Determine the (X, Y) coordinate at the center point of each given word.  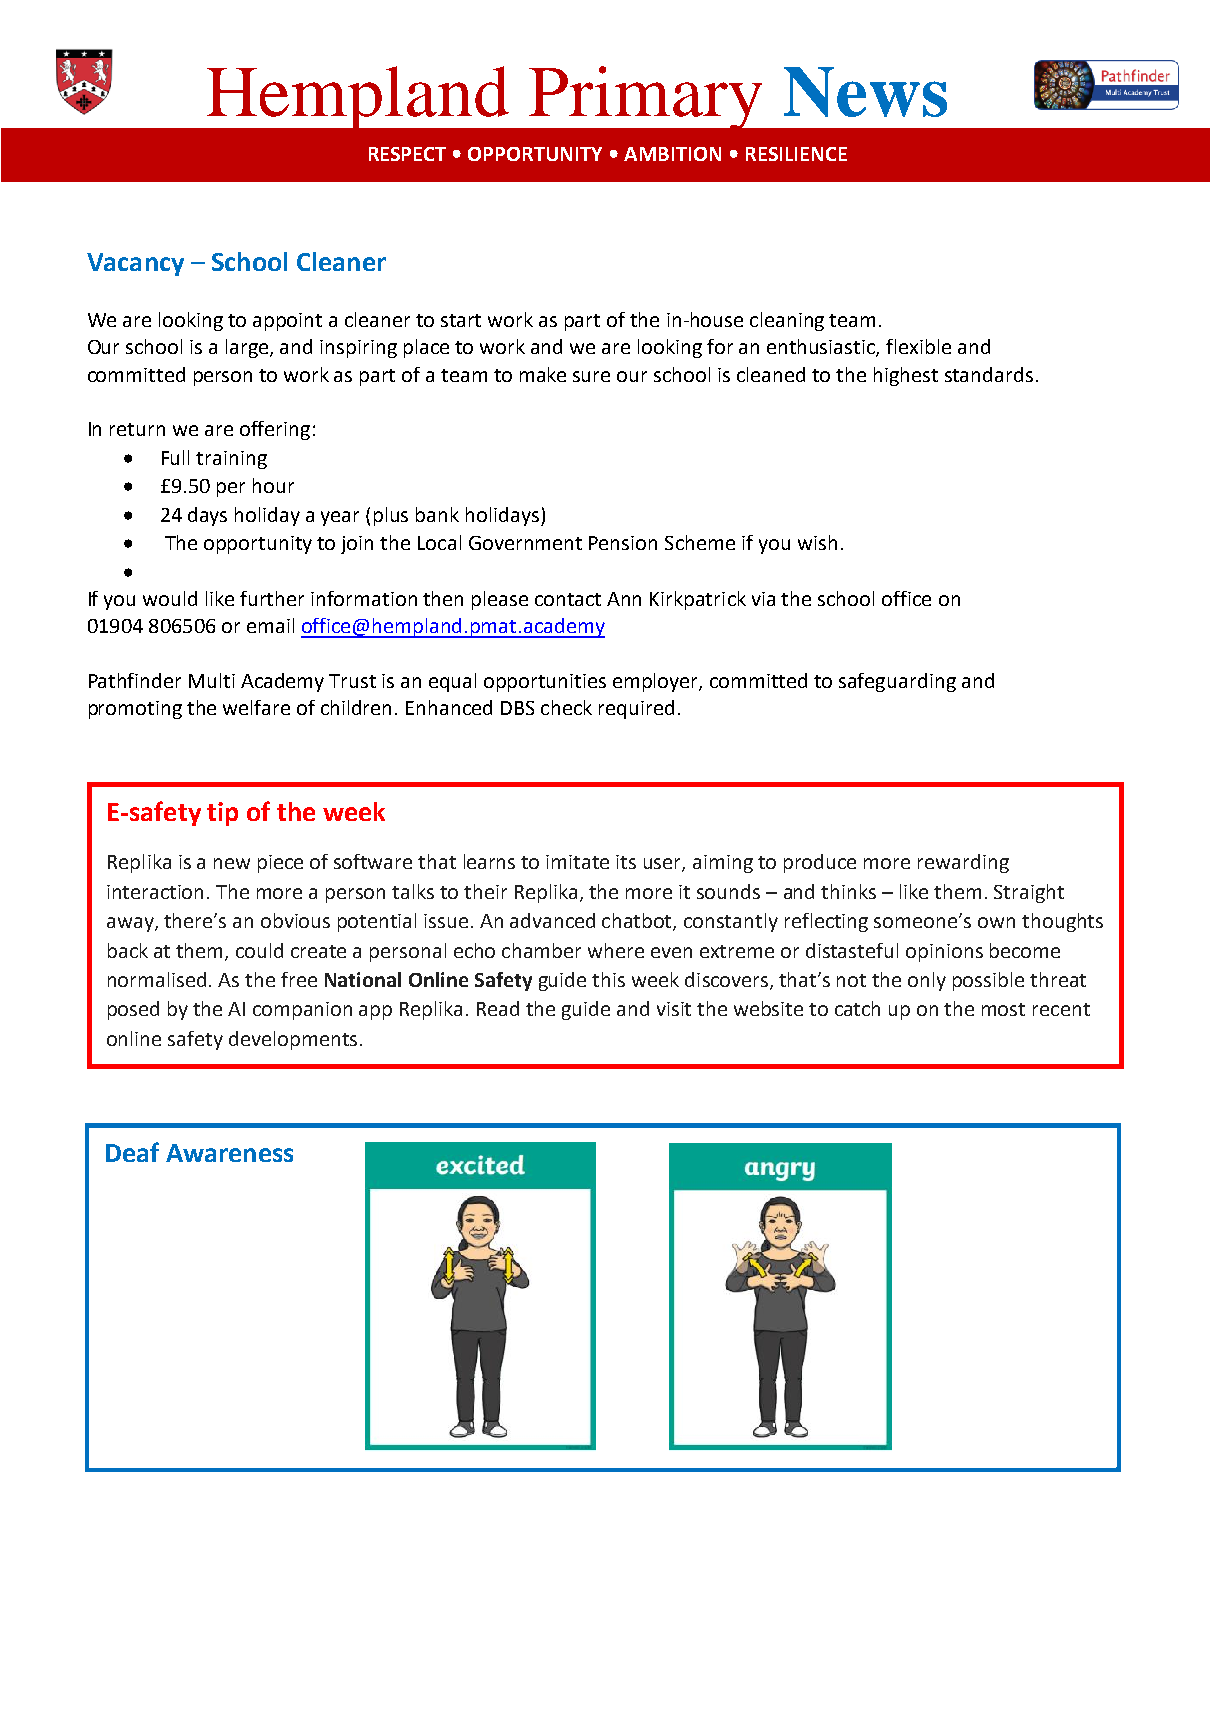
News (865, 92)
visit (674, 1009)
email (270, 625)
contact (568, 599)
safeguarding (897, 682)
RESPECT (407, 154)
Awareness (229, 1153)
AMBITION (672, 154)
